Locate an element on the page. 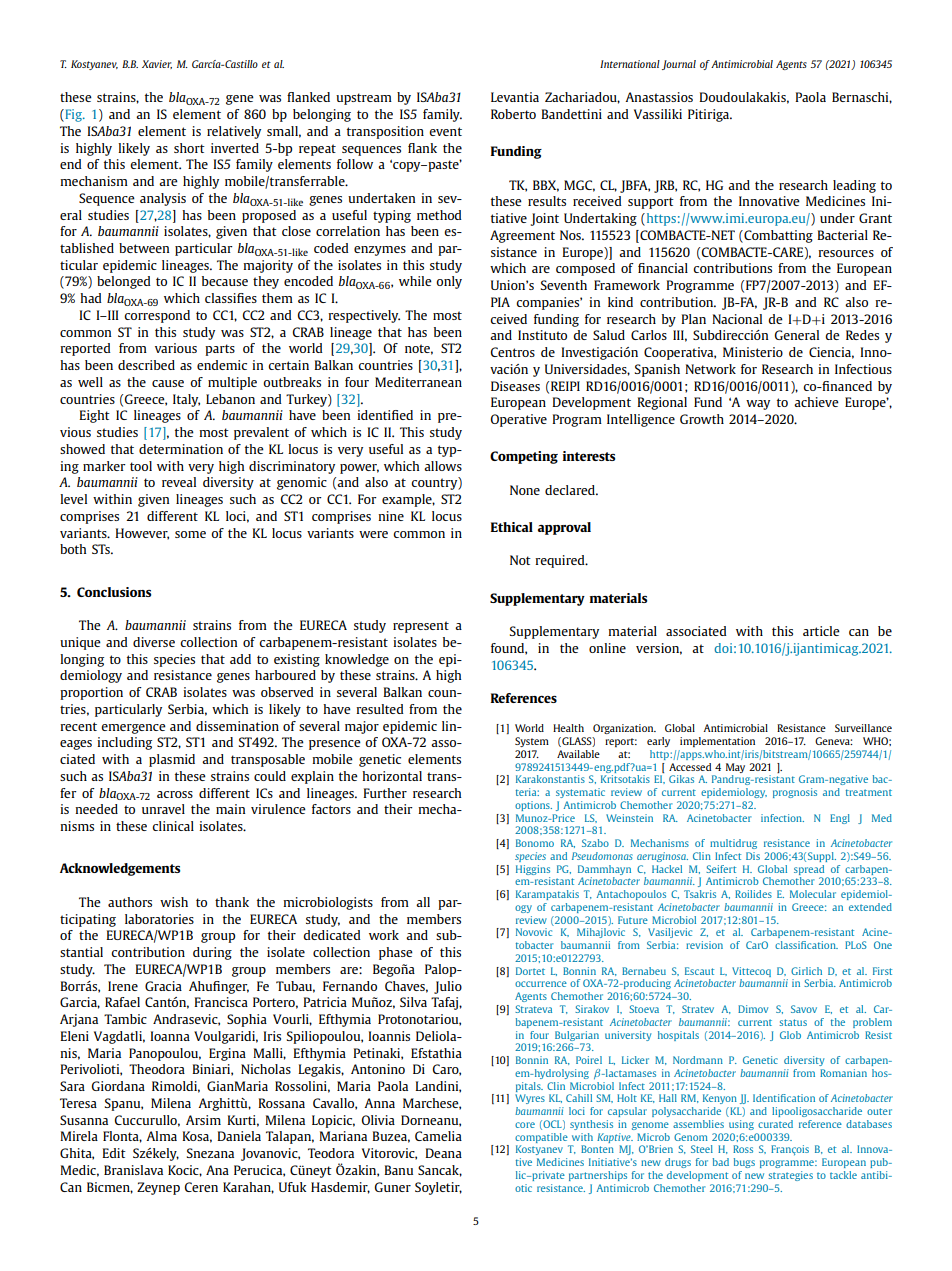 This document has height=1271, width=952. way is located at coordinates (758, 405).
